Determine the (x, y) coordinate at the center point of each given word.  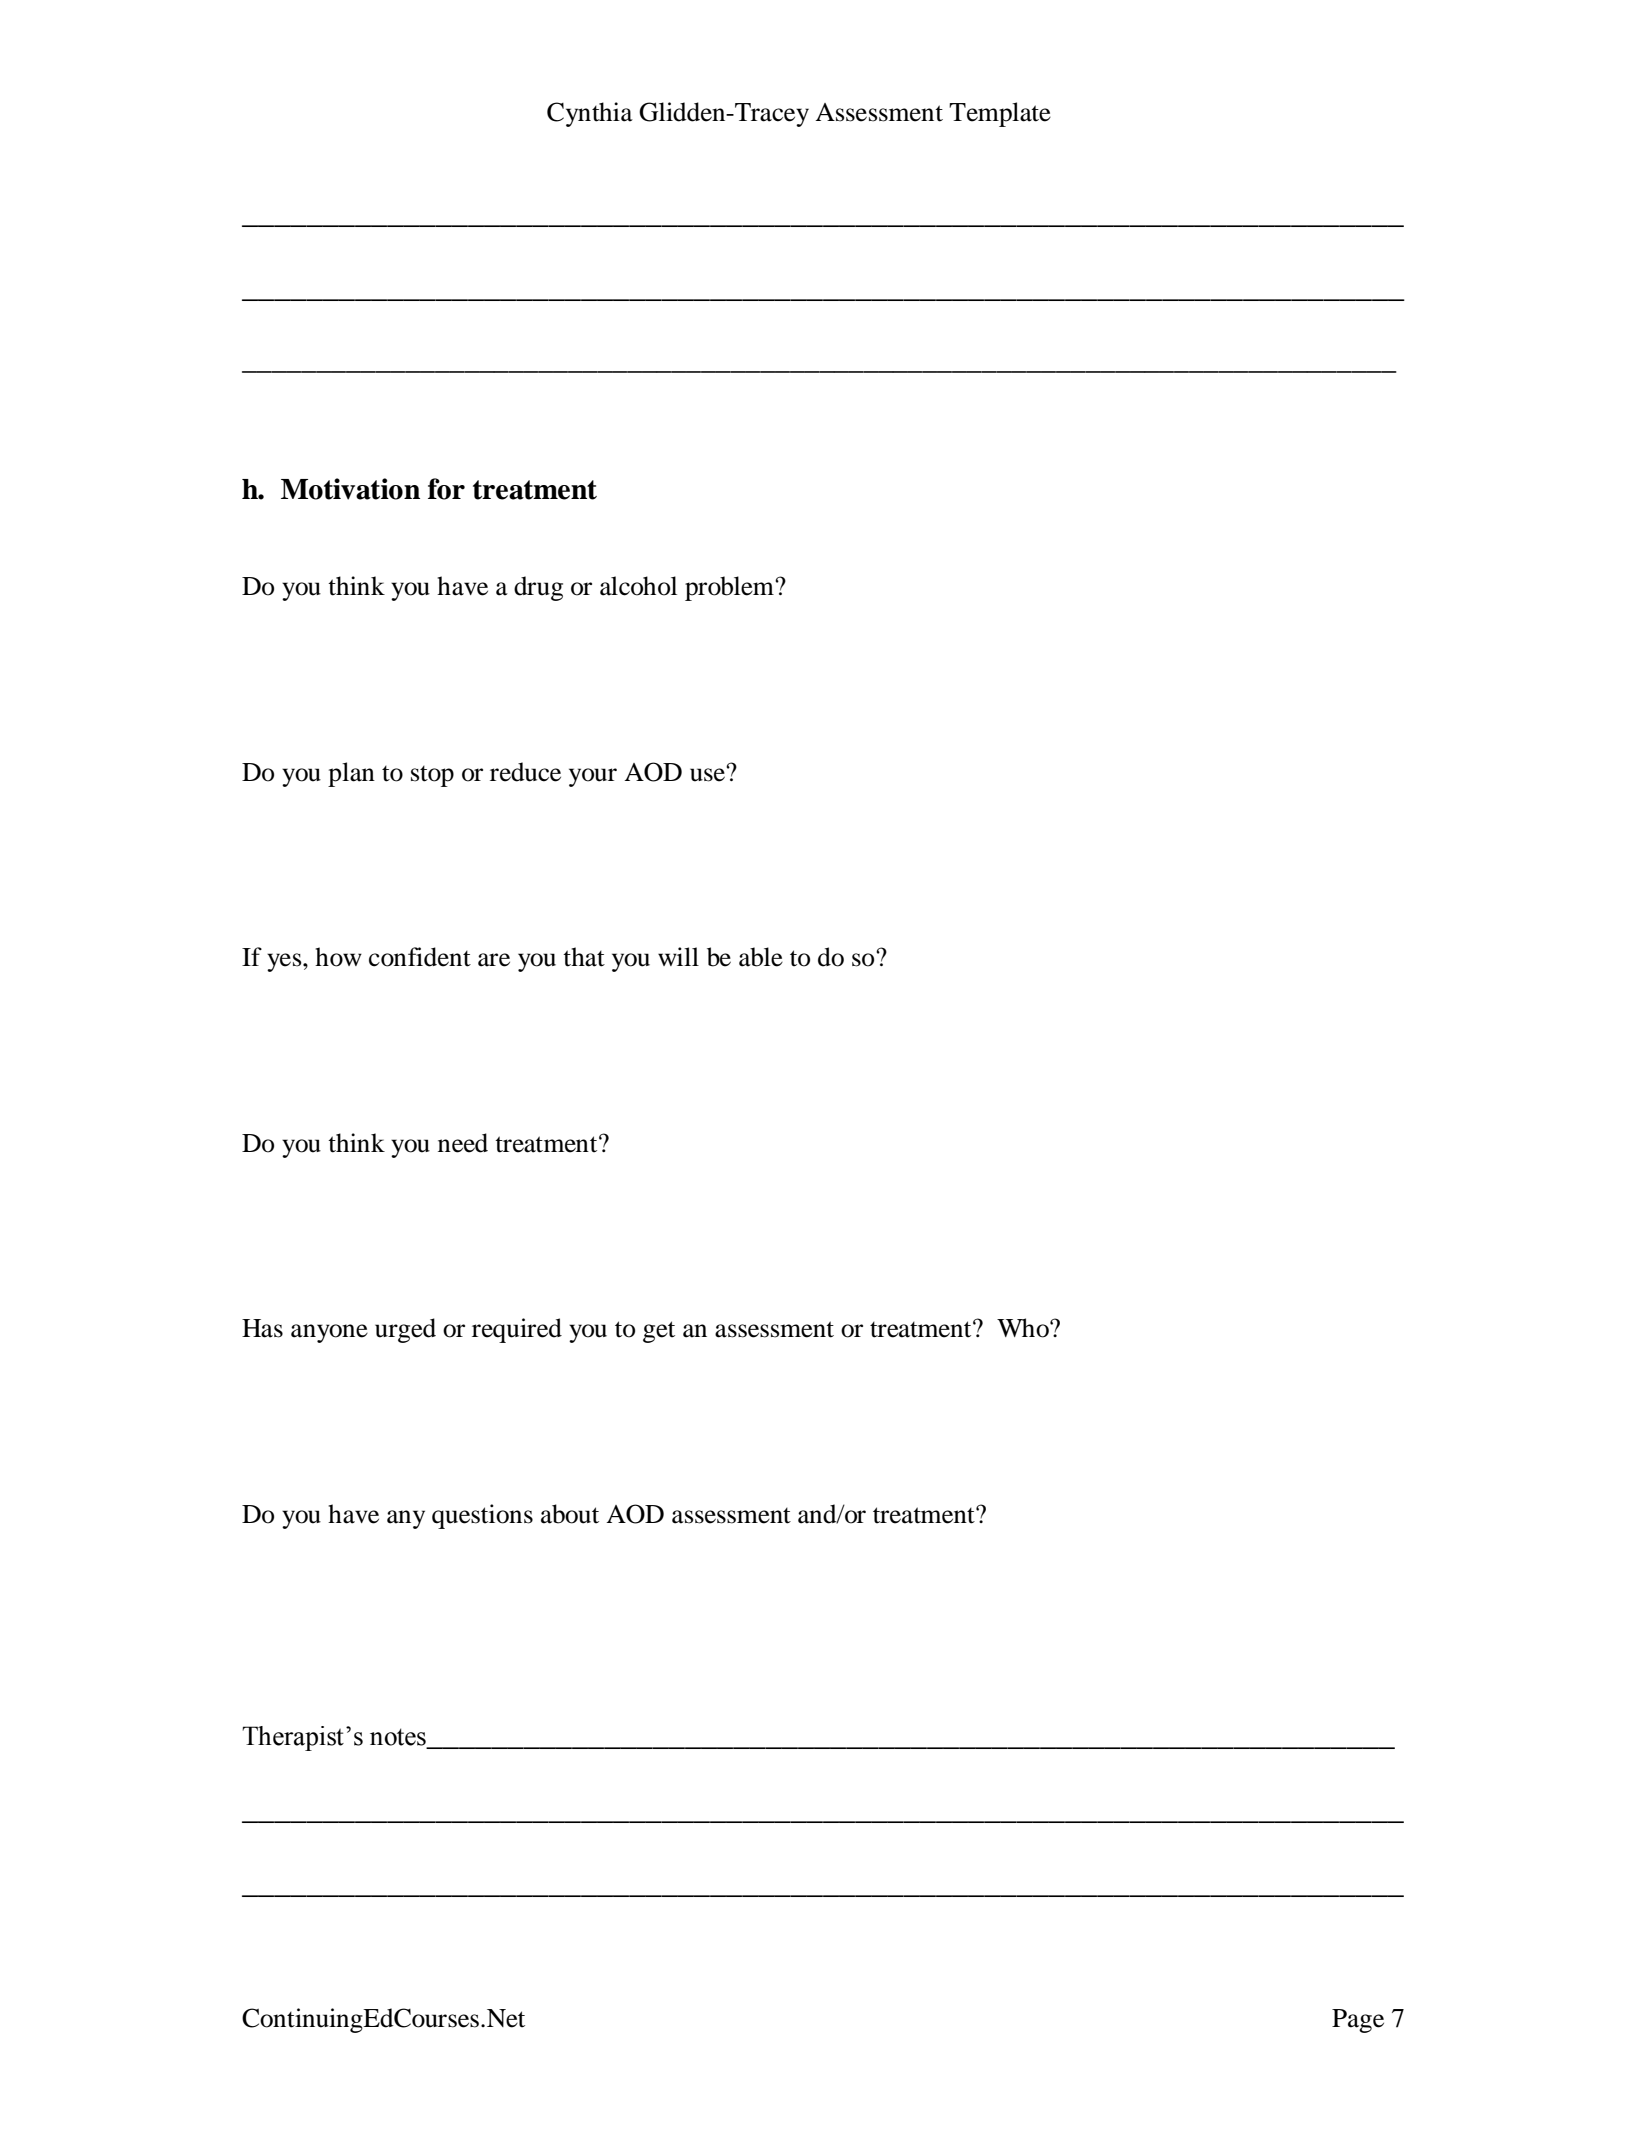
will (678, 956)
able (761, 957)
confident (420, 957)
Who (1024, 1328)
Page (1358, 2021)
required (517, 1330)
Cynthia (590, 114)
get (659, 1332)
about (570, 1514)
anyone (329, 1333)
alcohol (638, 586)
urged (405, 1330)
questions (482, 1516)
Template (1000, 114)
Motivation (350, 489)
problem (730, 588)
